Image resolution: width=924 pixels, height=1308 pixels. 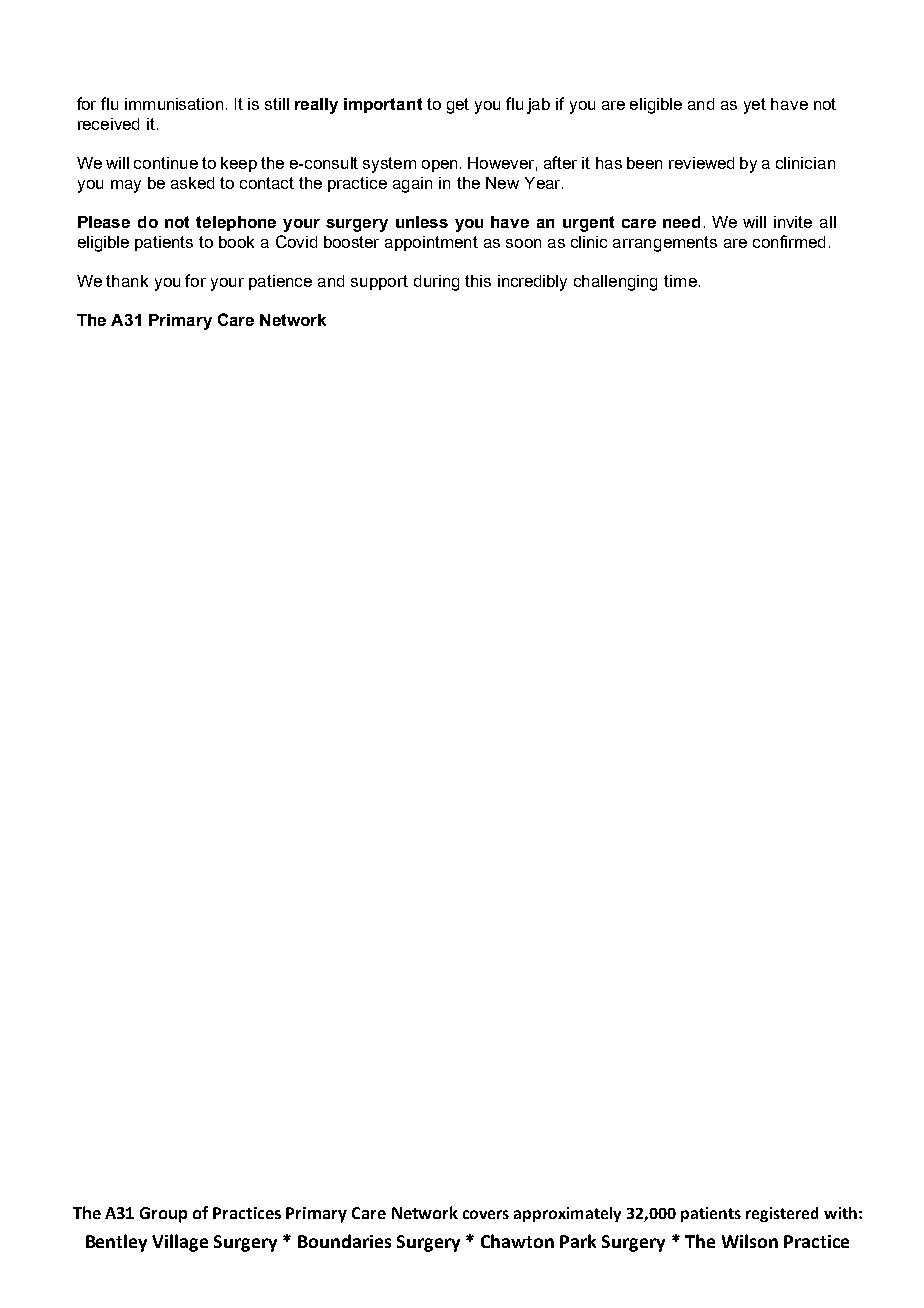 What do you see at coordinates (458, 106) in the document?
I see `get` at bounding box center [458, 106].
